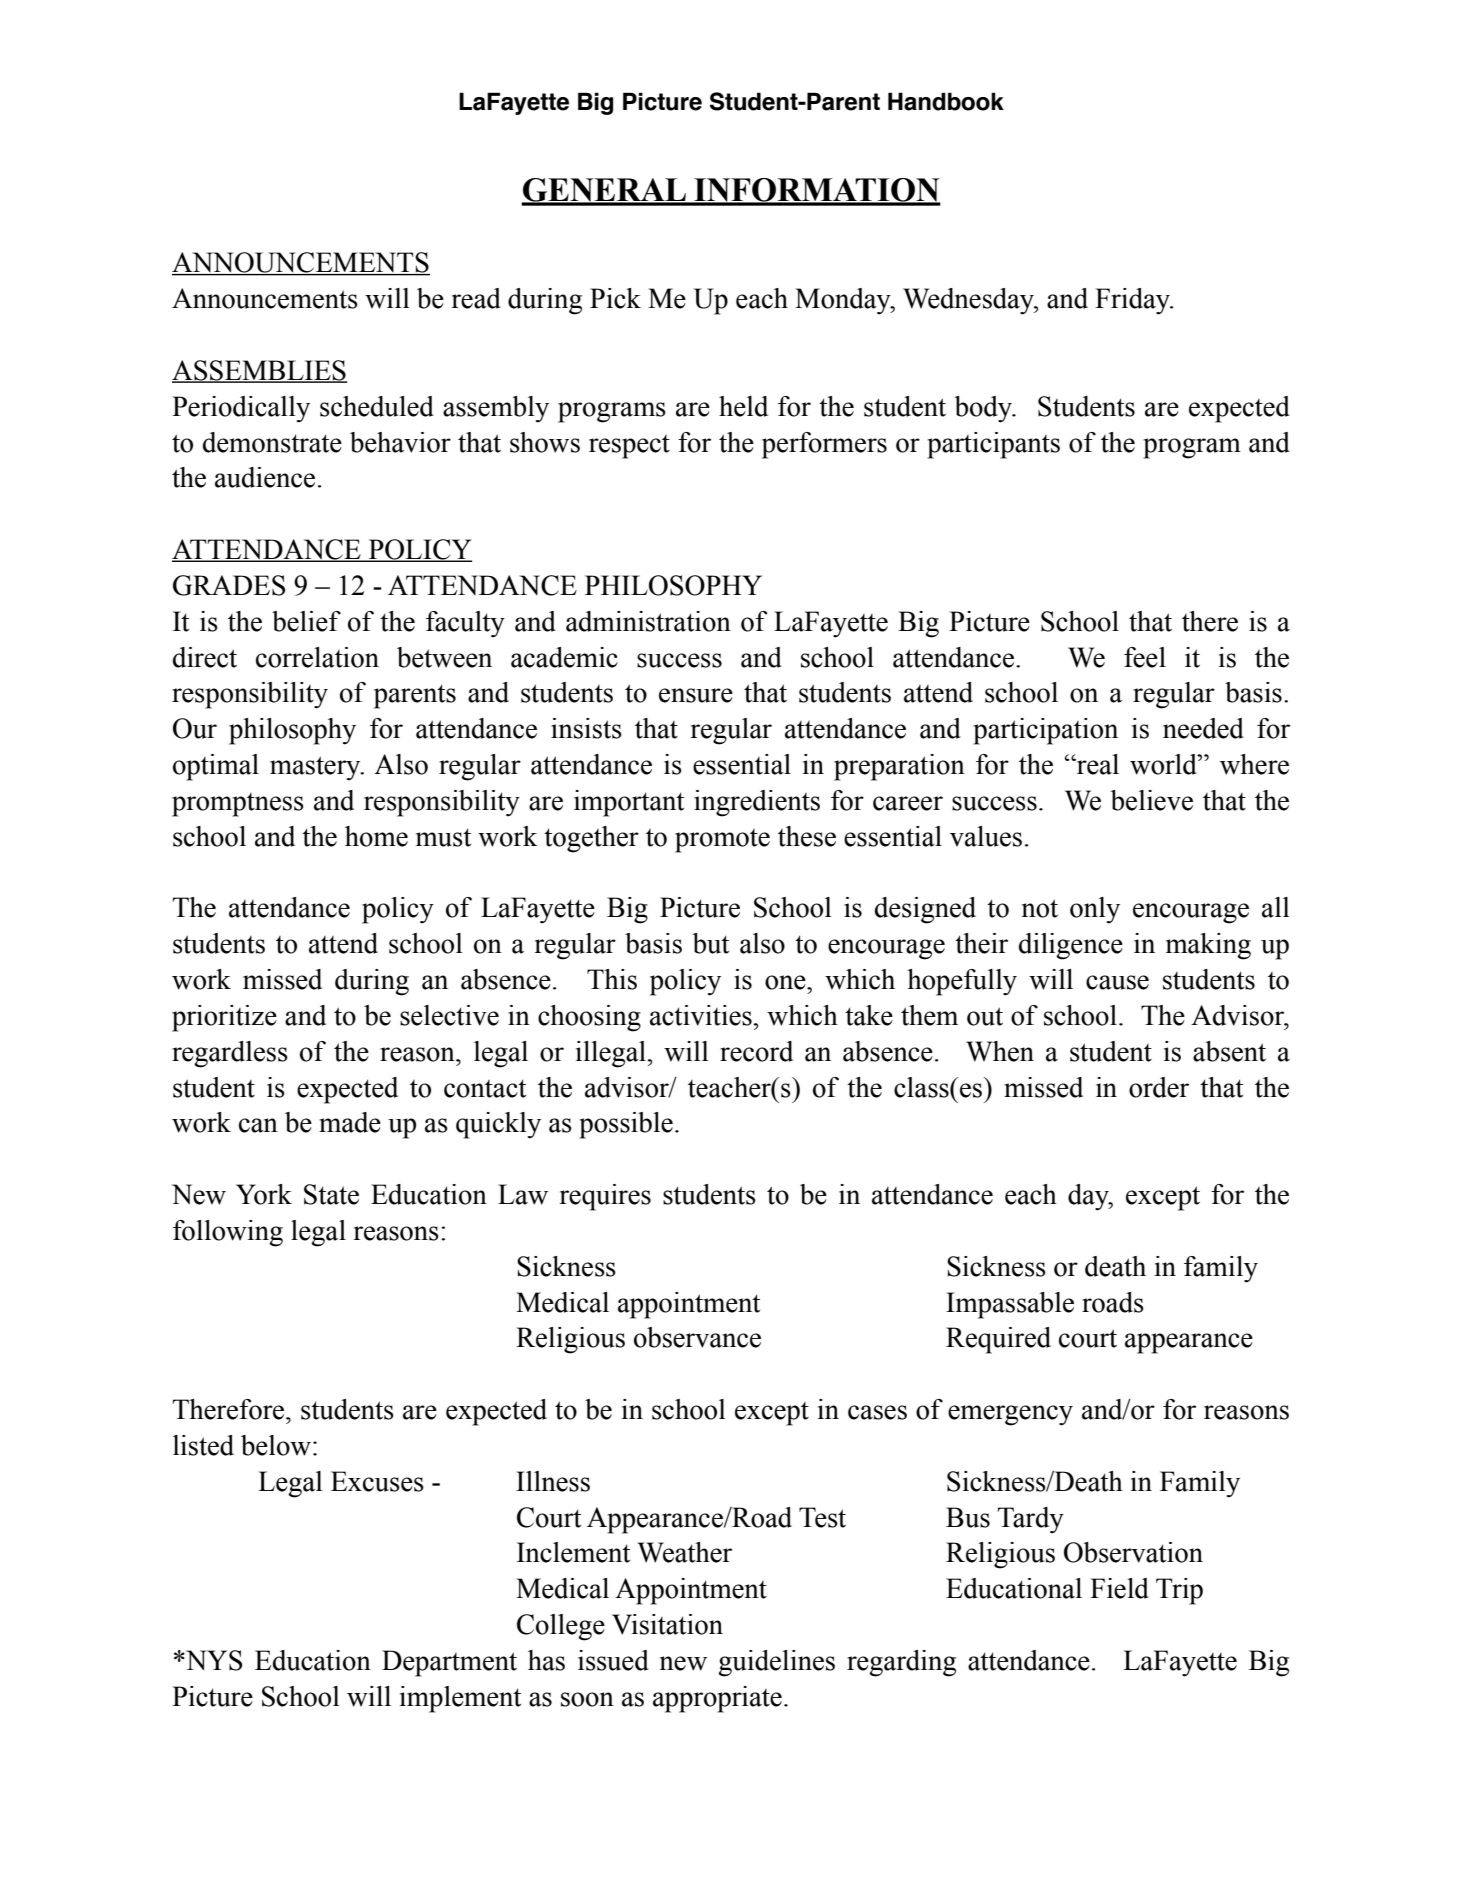  I want to click on order, so click(1159, 1087).
